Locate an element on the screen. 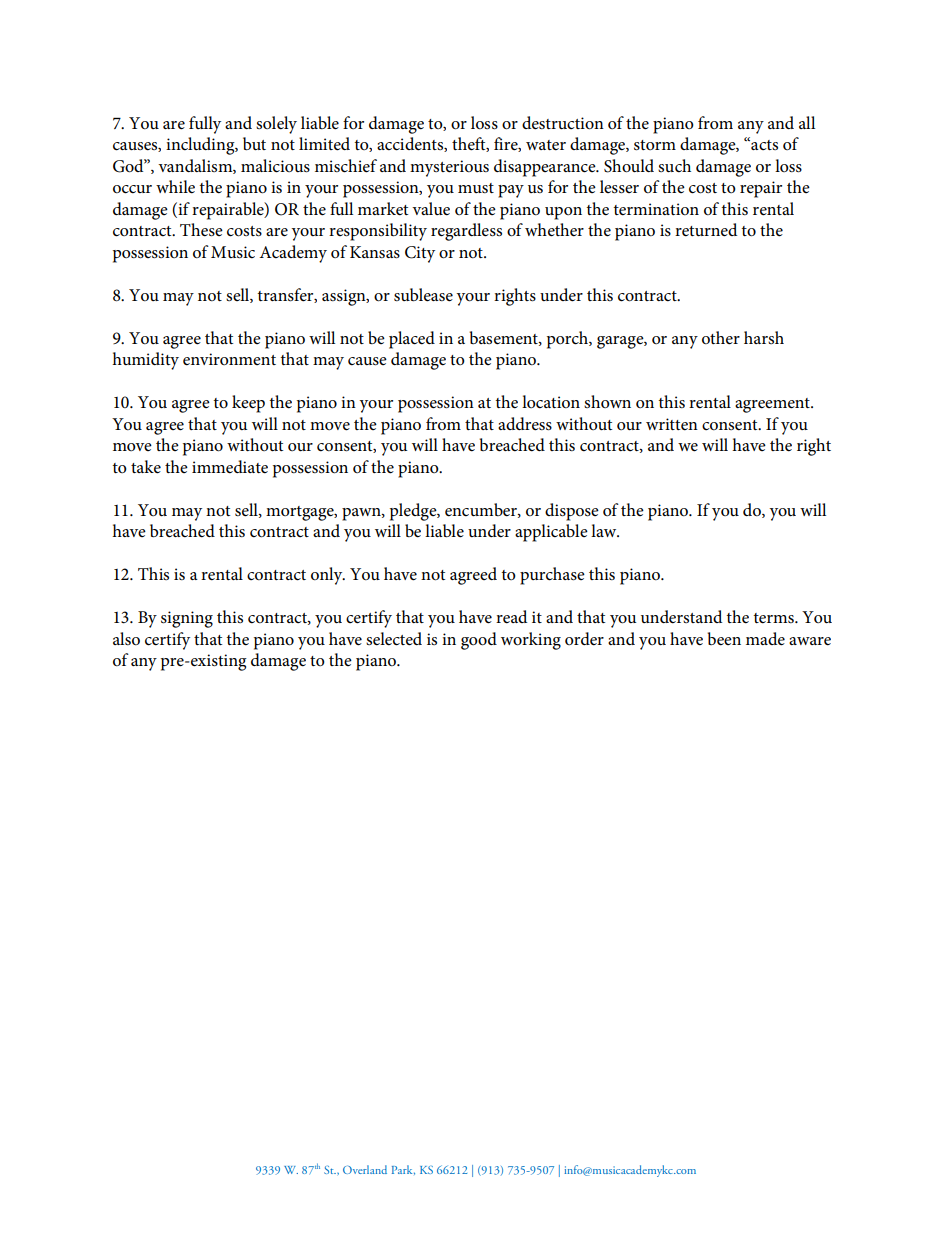 The image size is (952, 1233). Overland is located at coordinates (365, 1169).
